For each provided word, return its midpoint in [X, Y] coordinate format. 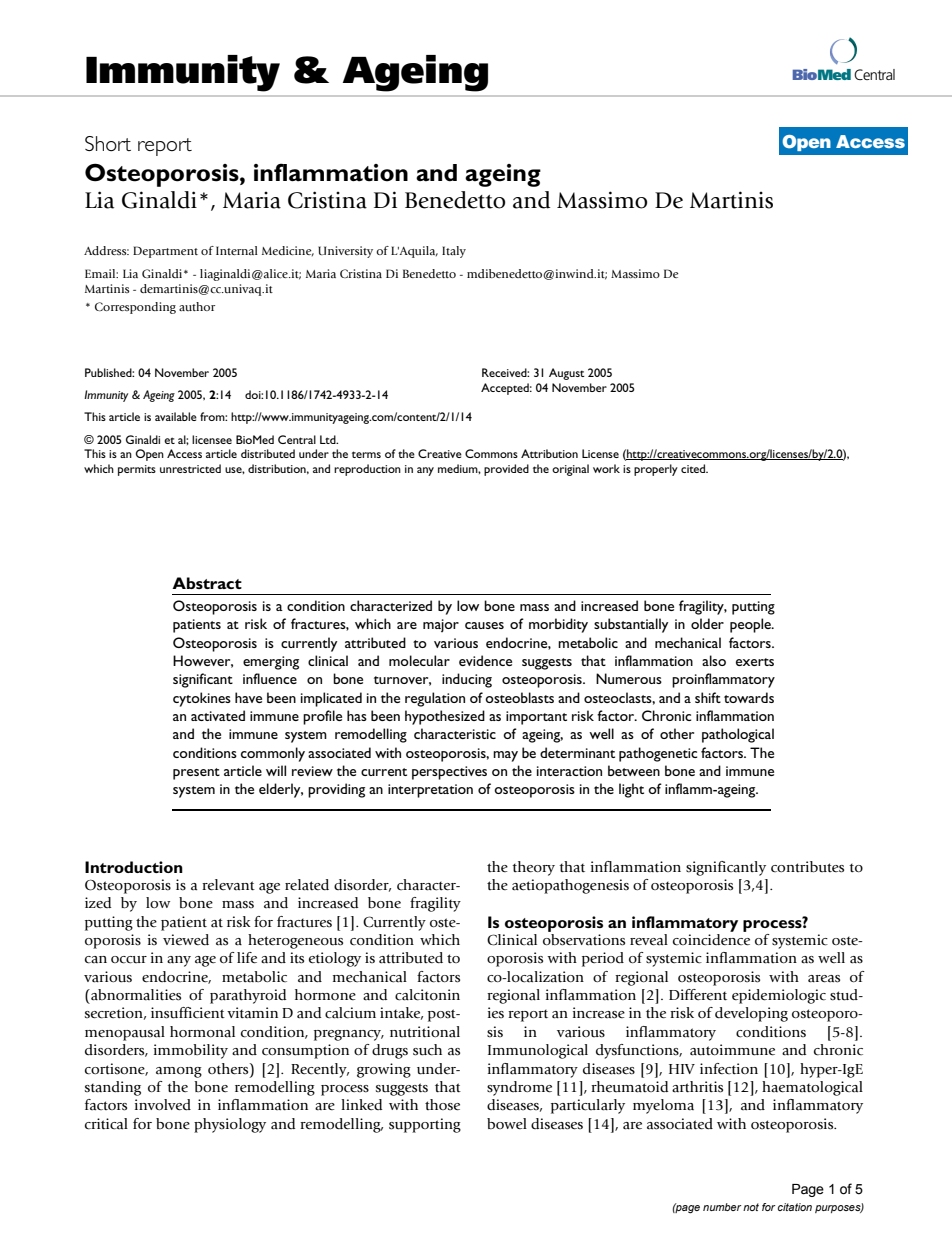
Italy [454, 252]
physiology [230, 1125]
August [567, 374]
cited [694, 468]
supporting [425, 1125]
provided [506, 470]
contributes [807, 867]
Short [108, 143]
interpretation [430, 791]
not [751, 1207]
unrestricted [190, 468]
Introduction [134, 867]
